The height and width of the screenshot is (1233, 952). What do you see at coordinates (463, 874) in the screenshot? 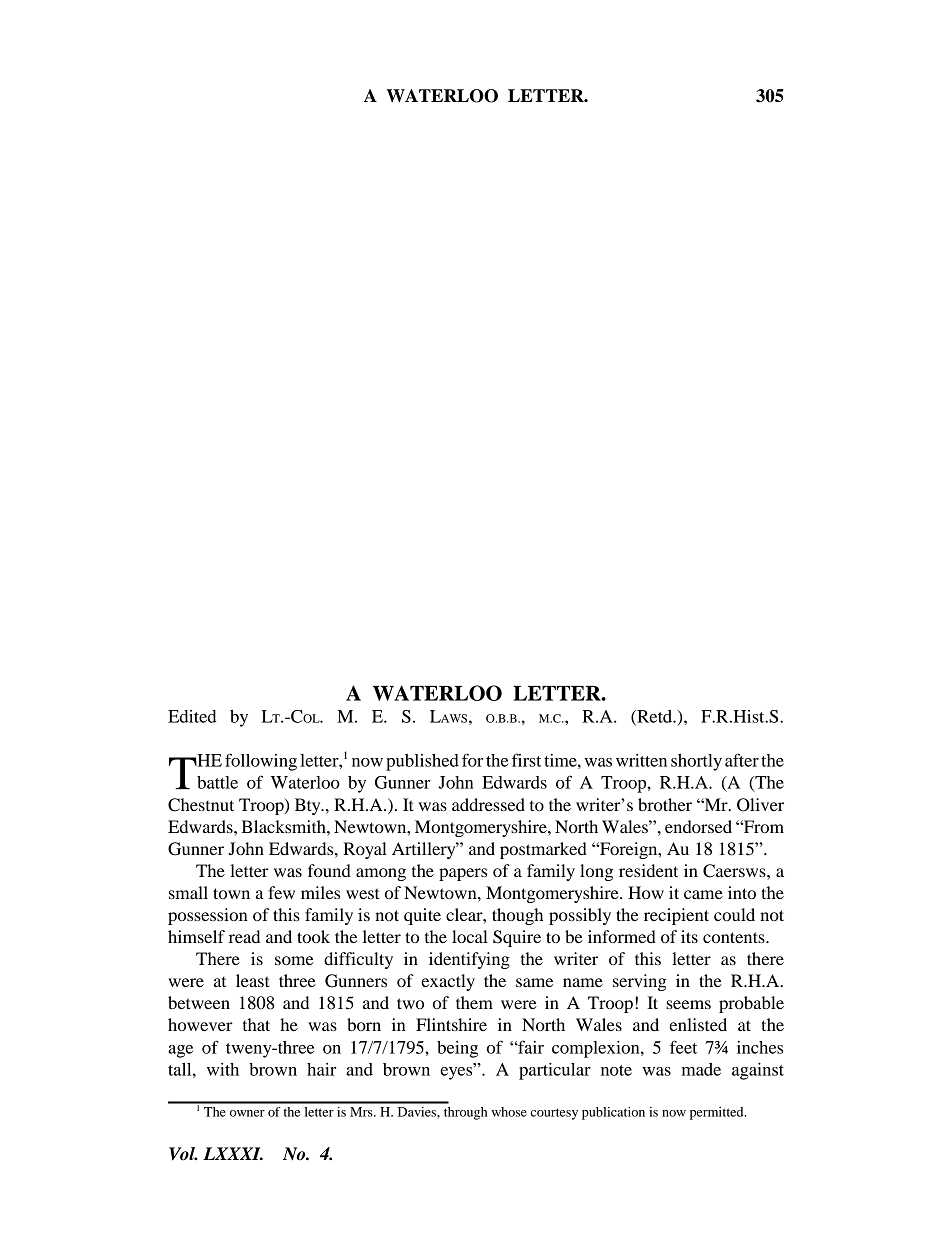
I see `papers` at bounding box center [463, 874].
